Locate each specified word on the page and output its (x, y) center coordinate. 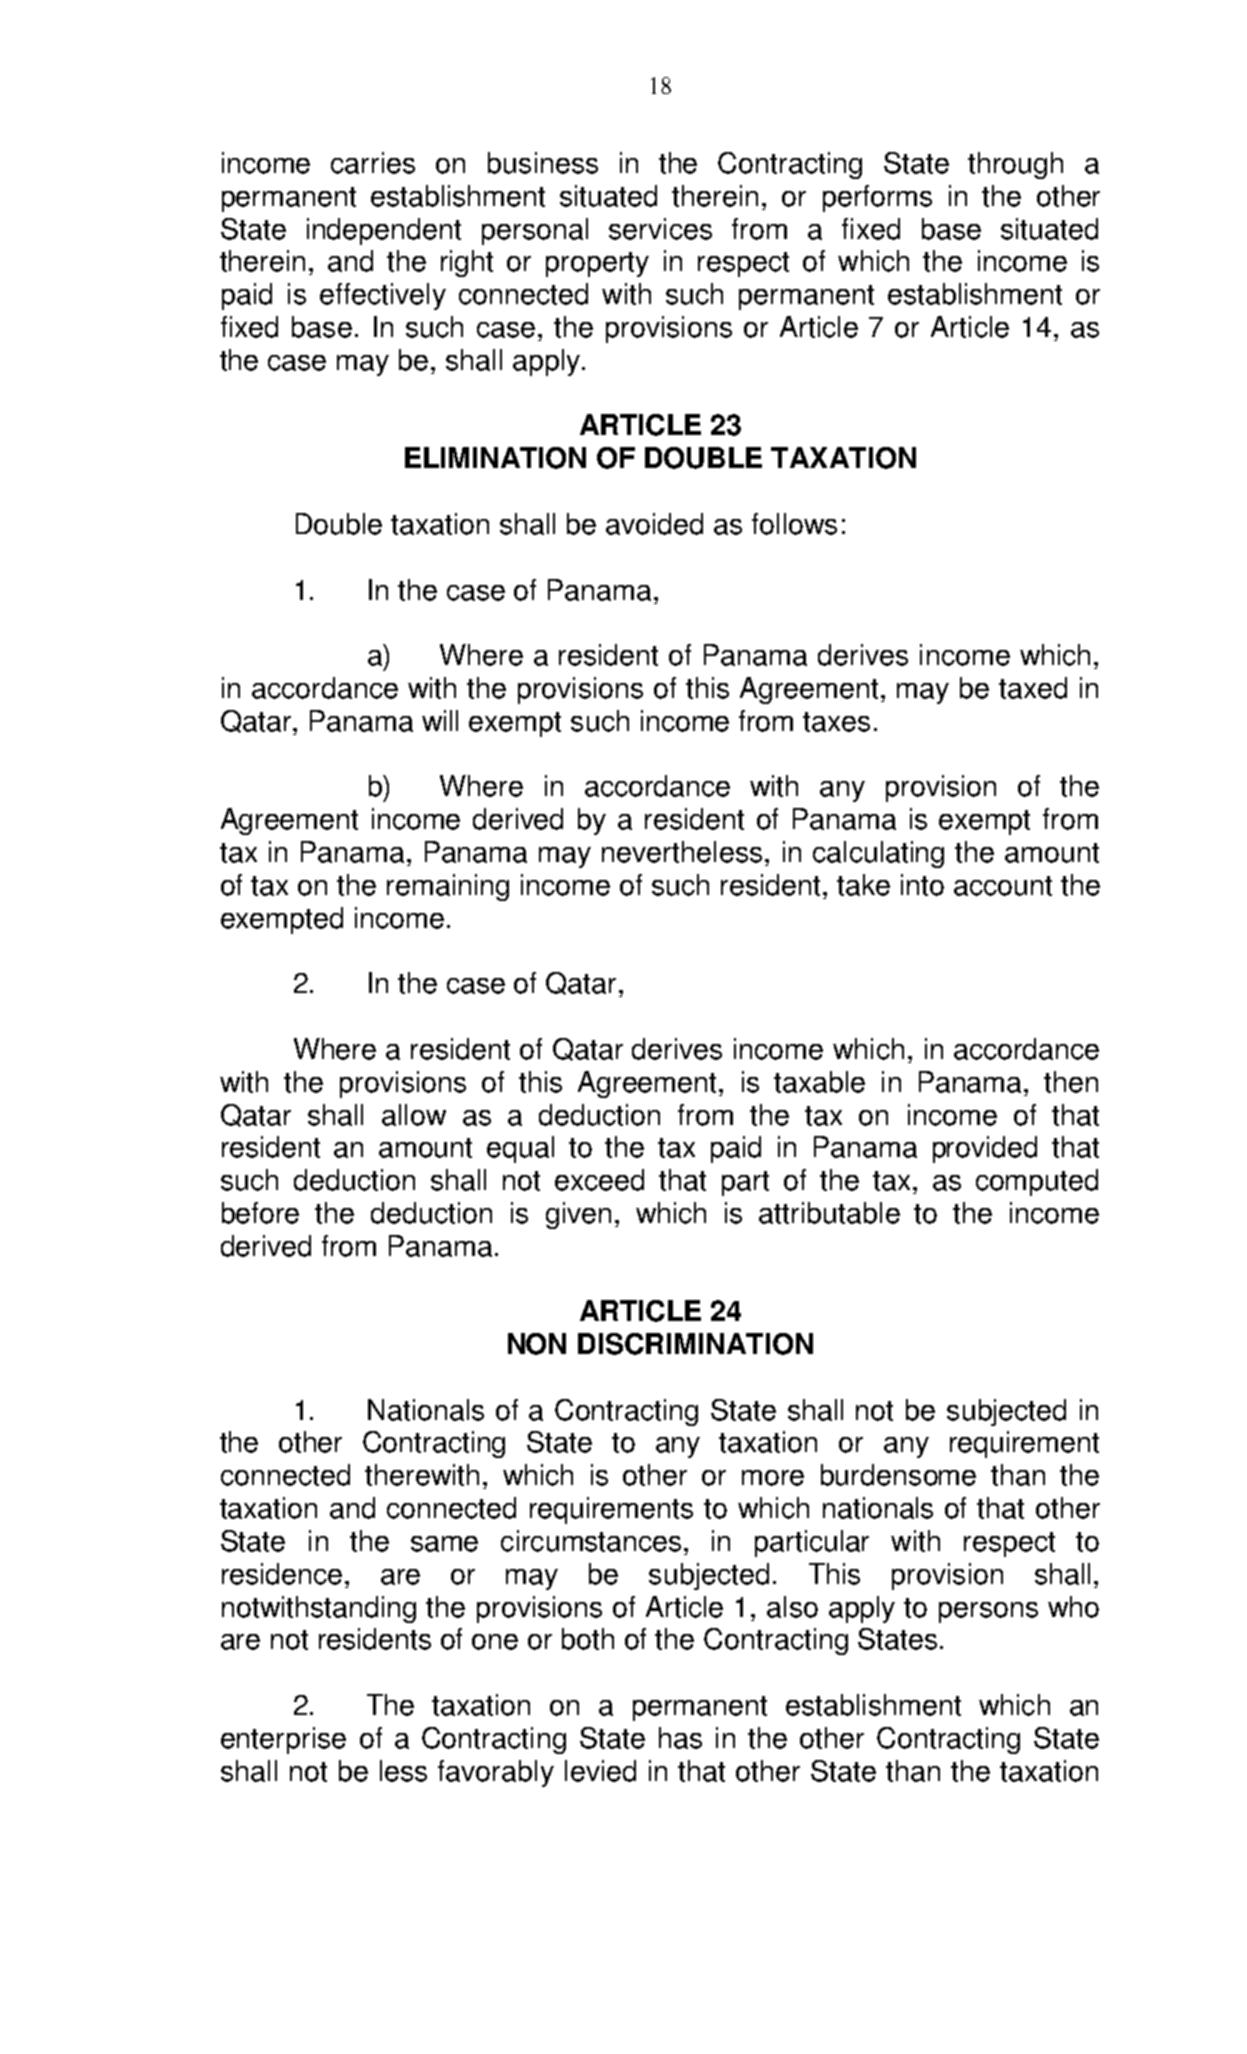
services (660, 229)
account (1003, 886)
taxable (819, 1082)
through (1015, 165)
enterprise (283, 1740)
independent (384, 231)
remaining (448, 887)
